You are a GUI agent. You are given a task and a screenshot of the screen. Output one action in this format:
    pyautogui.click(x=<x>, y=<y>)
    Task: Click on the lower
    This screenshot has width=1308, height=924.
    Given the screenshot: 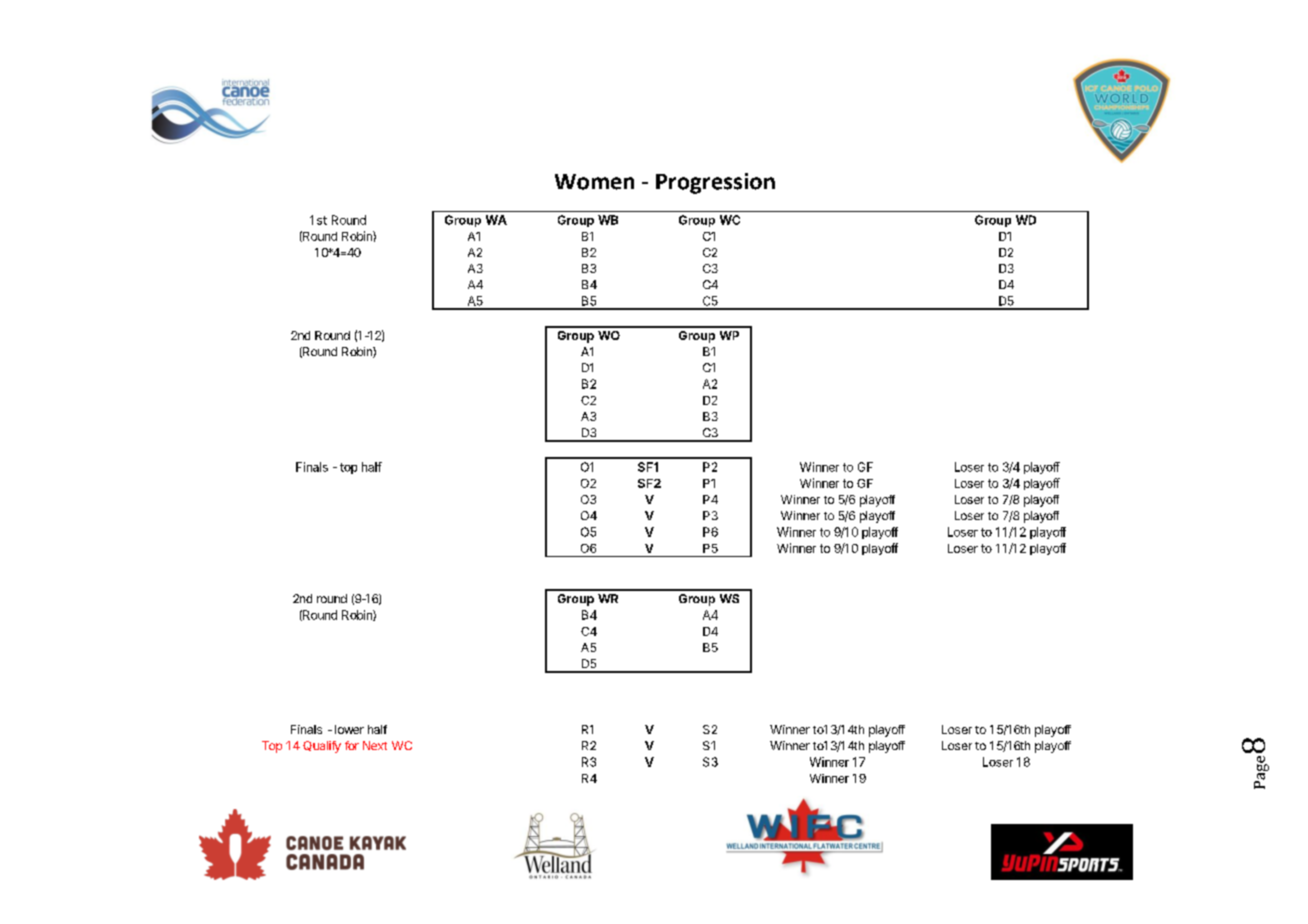 What is the action you would take?
    pyautogui.click(x=349, y=729)
